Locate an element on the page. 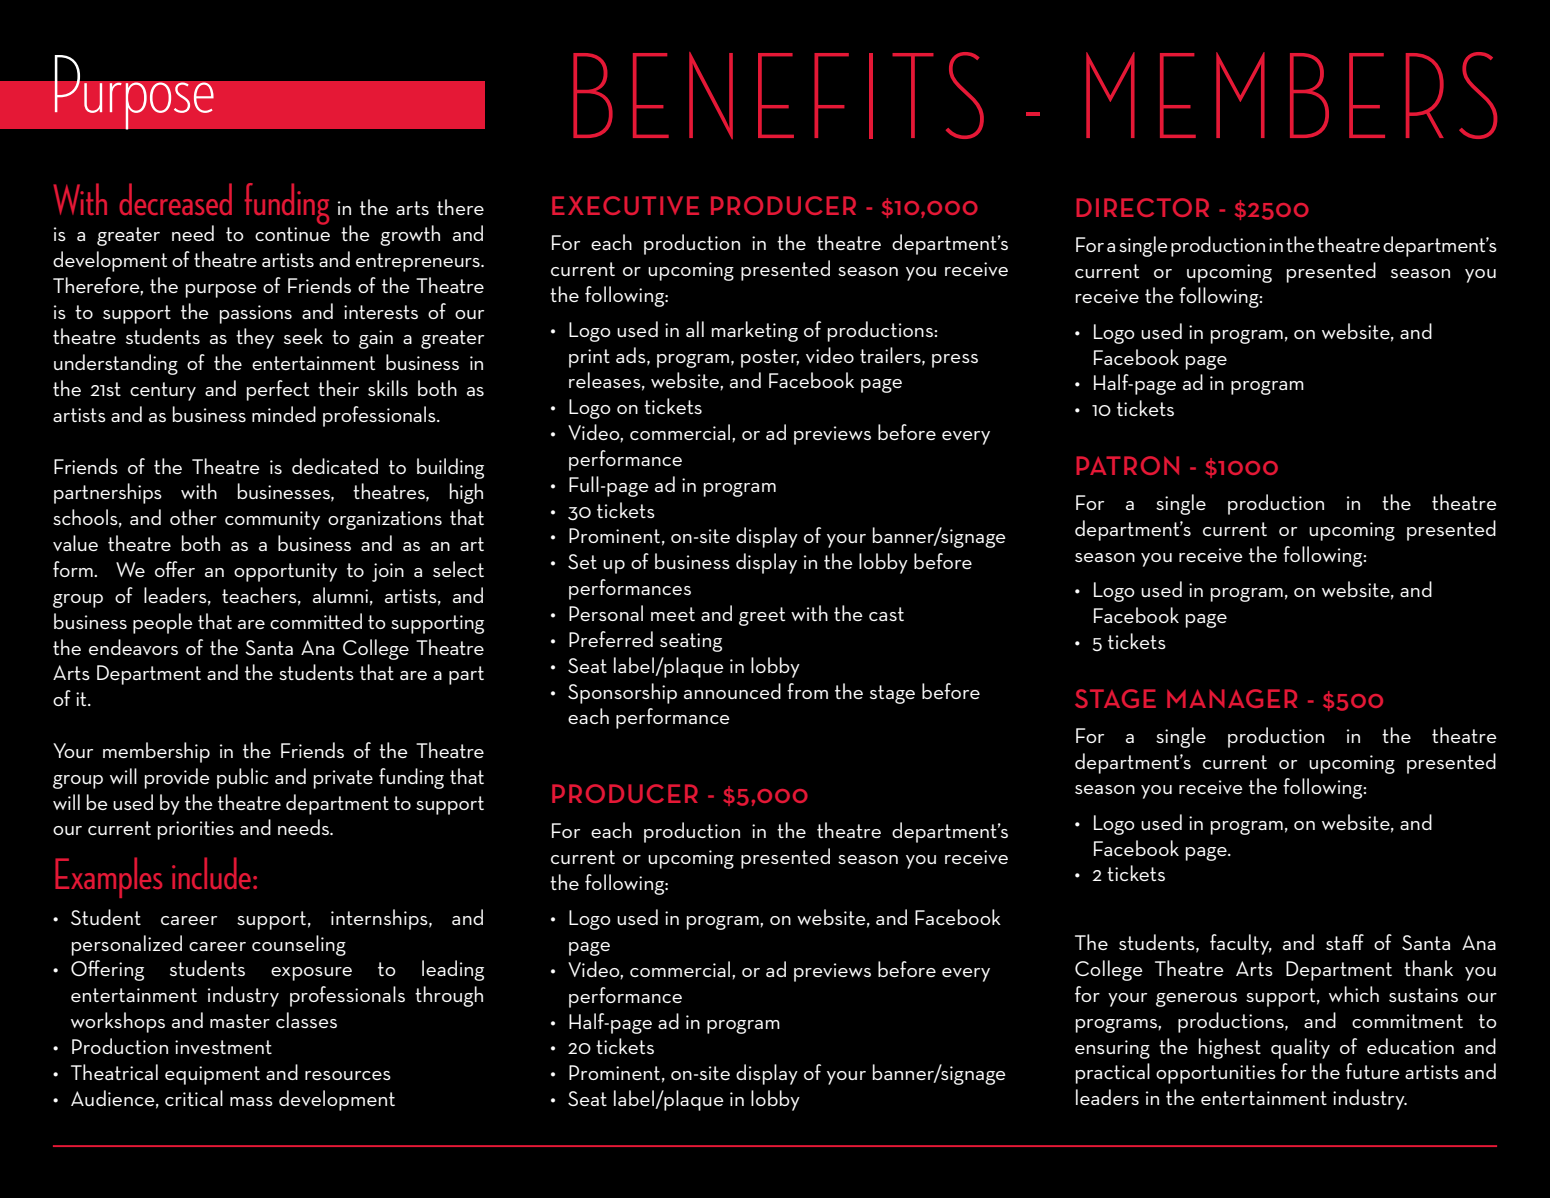 The image size is (1550, 1198). greet is located at coordinates (762, 616).
